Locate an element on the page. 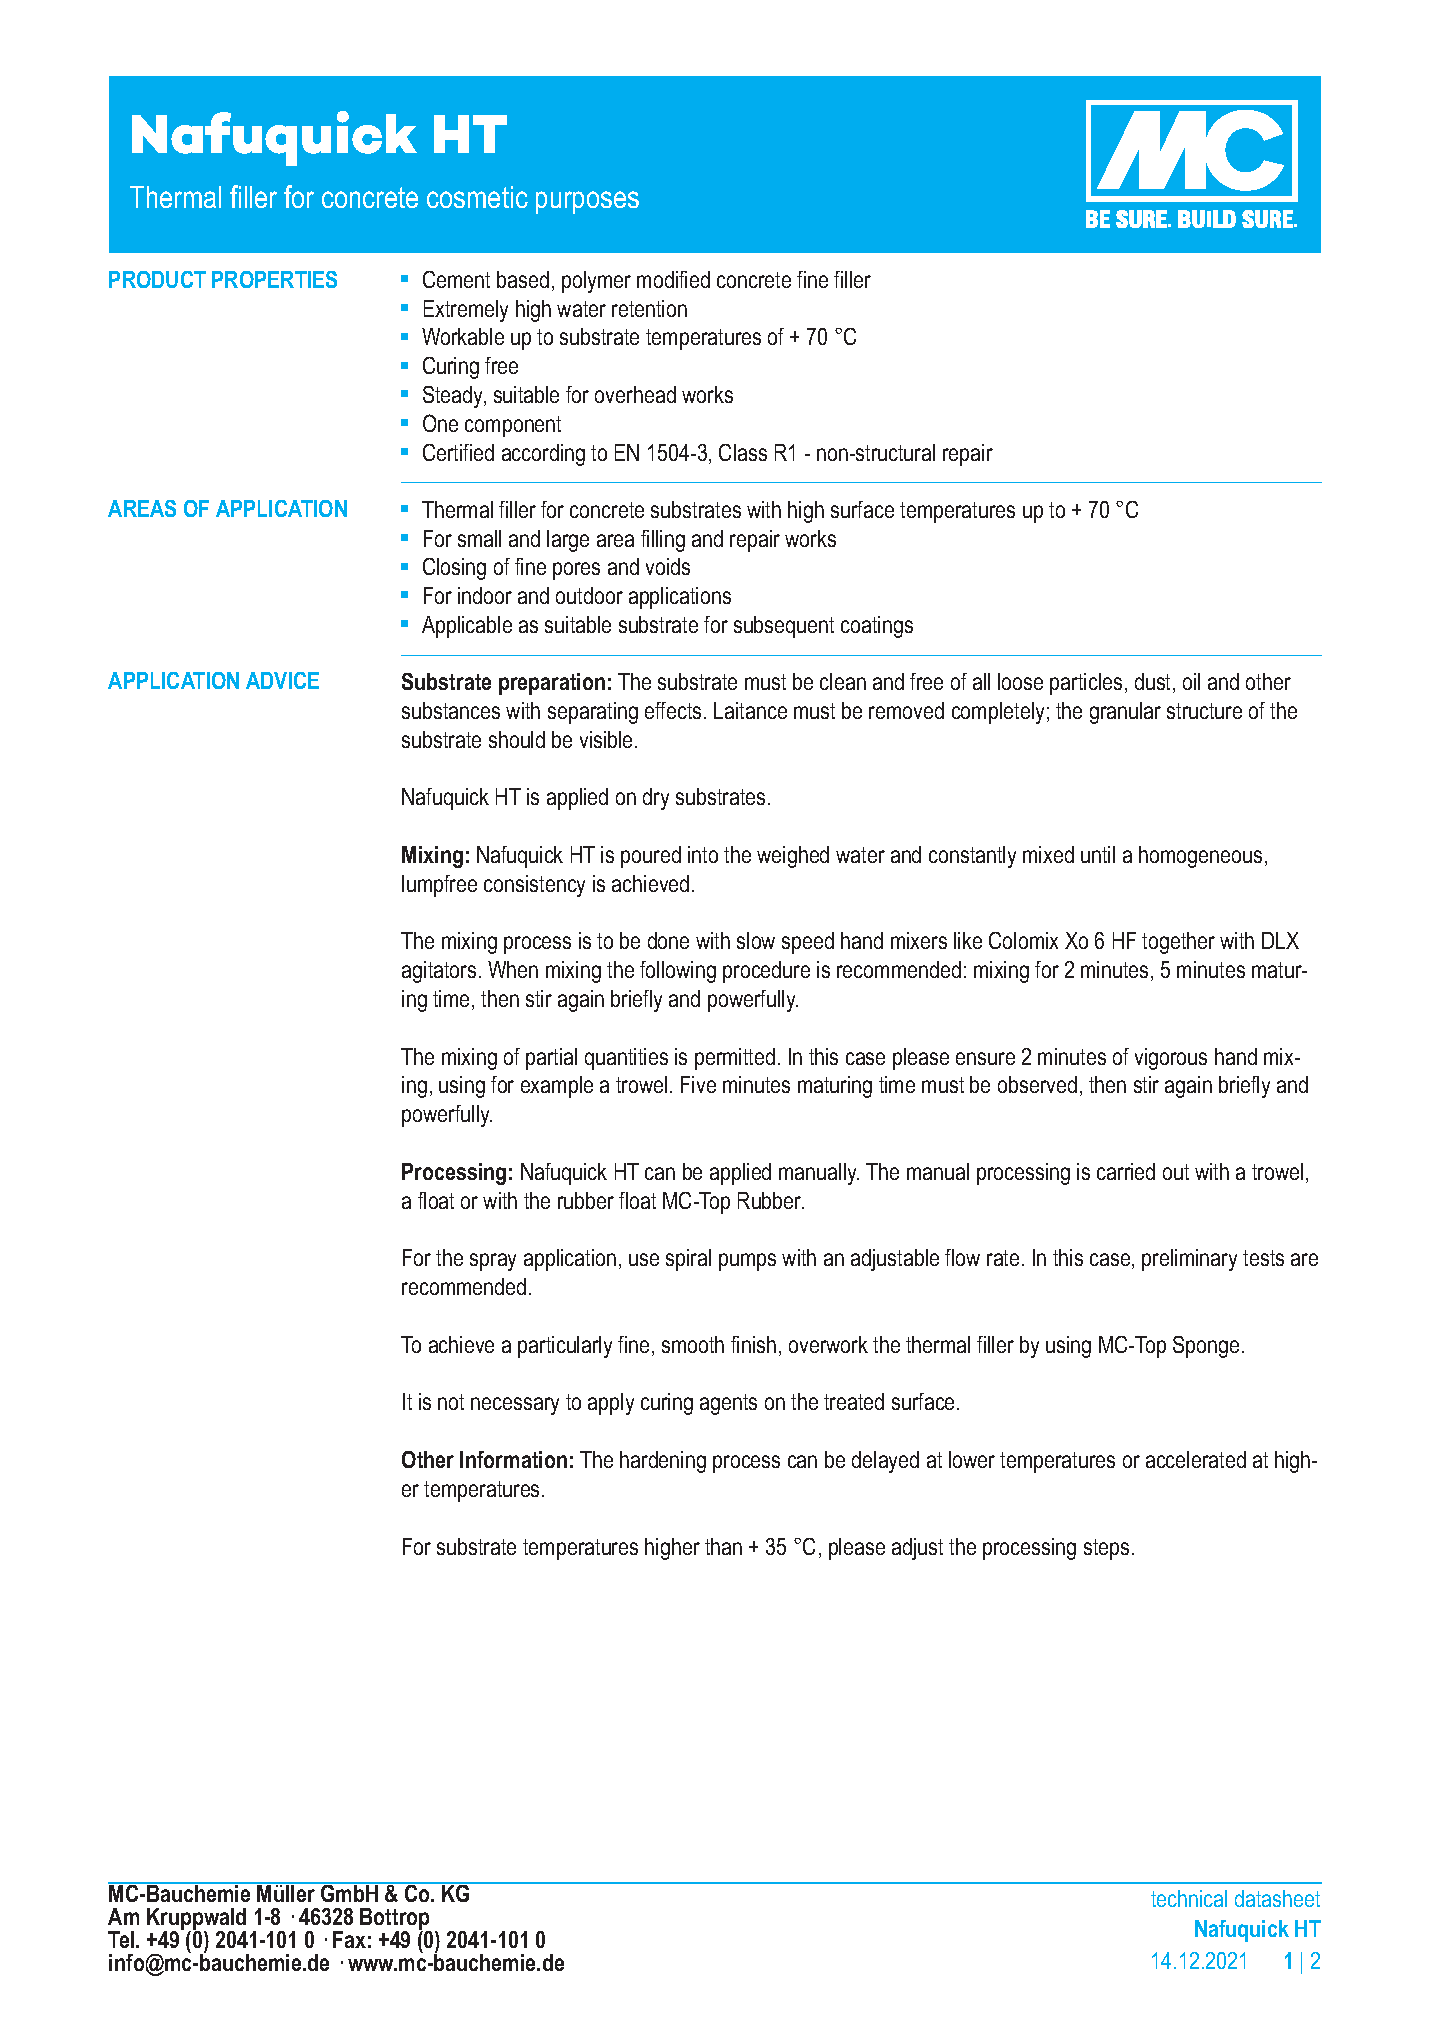 Image resolution: width=1430 pixels, height=2022 pixels. modified is located at coordinates (673, 279).
